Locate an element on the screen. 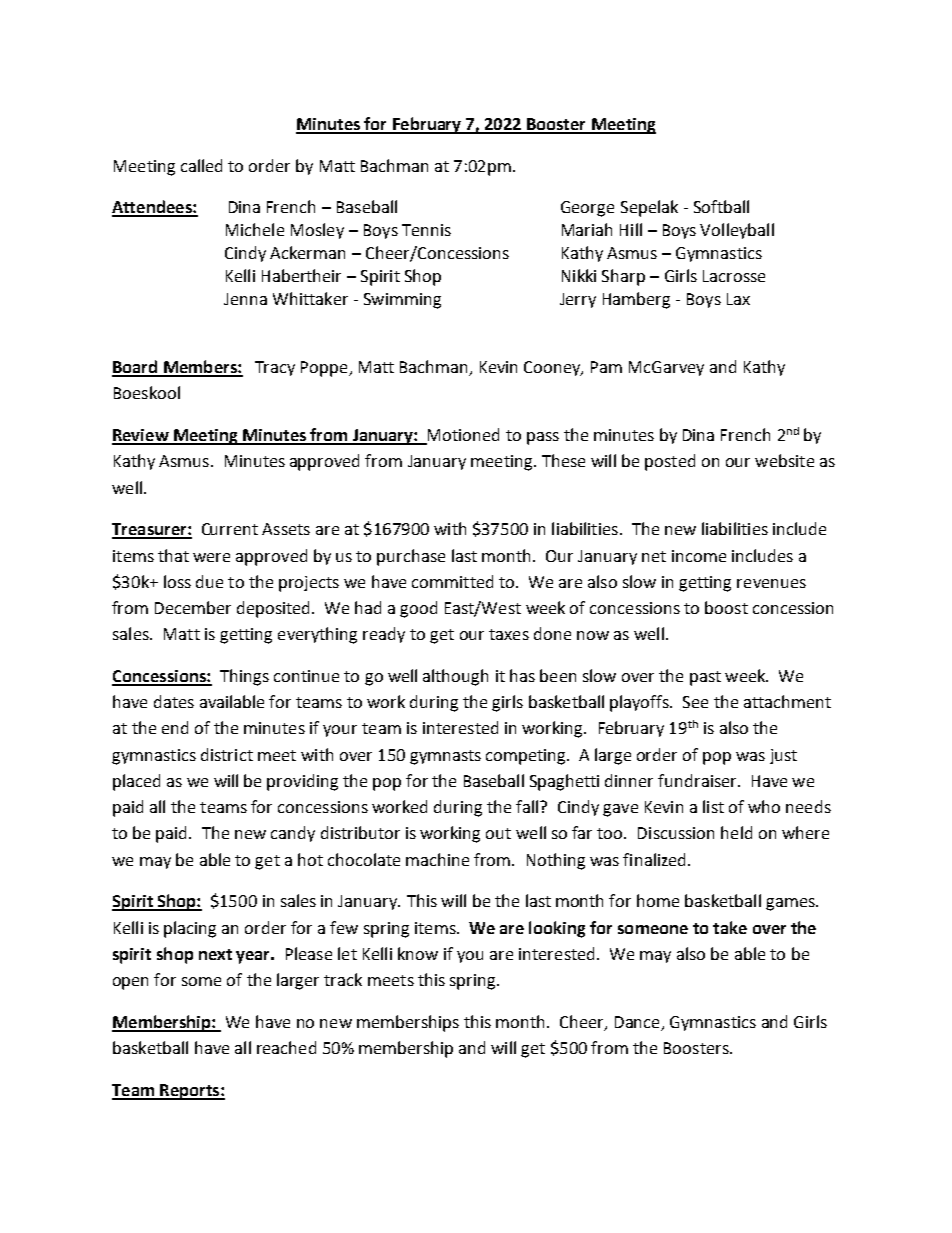 This screenshot has height=1233, width=952. Tennis is located at coordinates (426, 230).
